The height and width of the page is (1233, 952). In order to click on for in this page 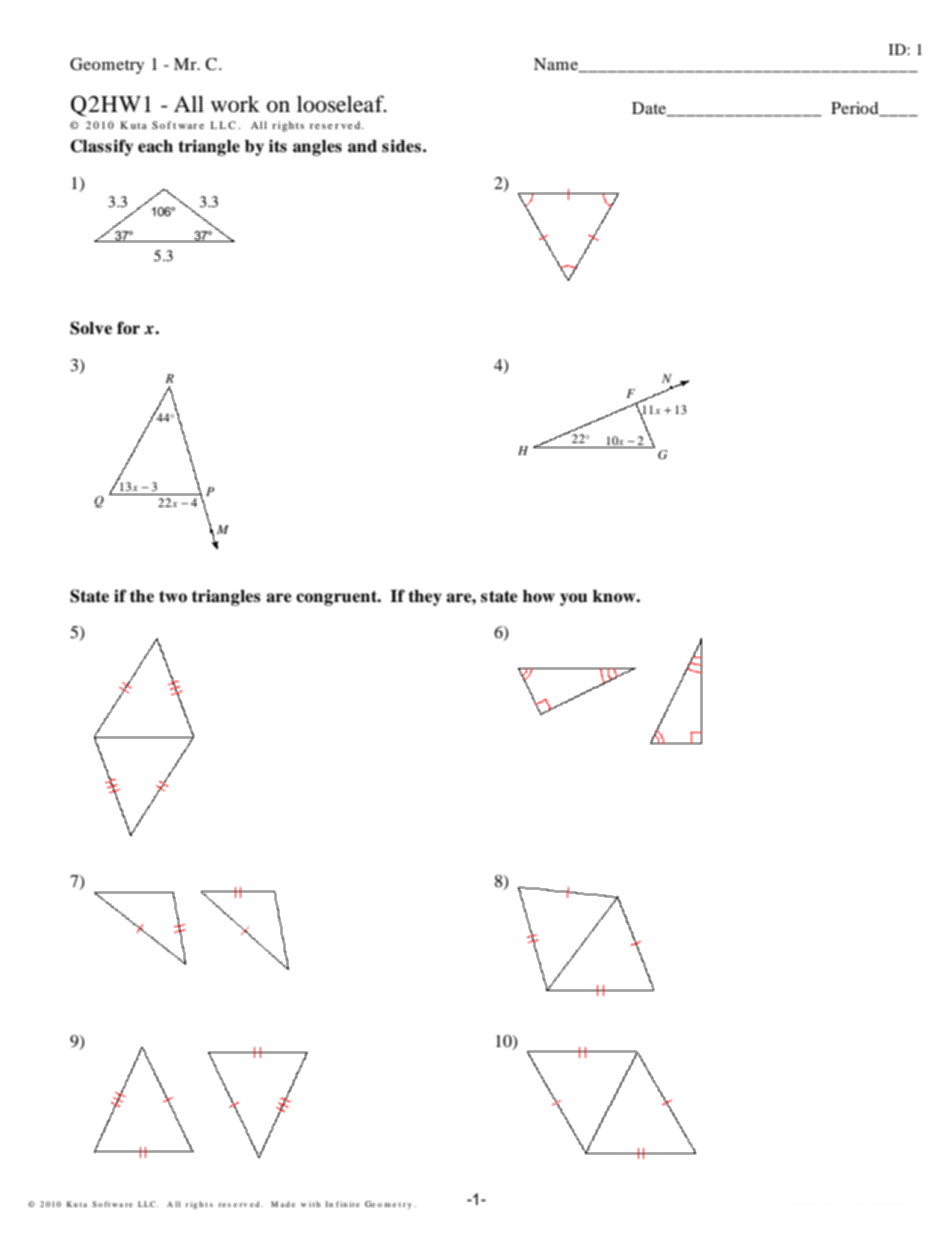, I will do `click(128, 328)`.
